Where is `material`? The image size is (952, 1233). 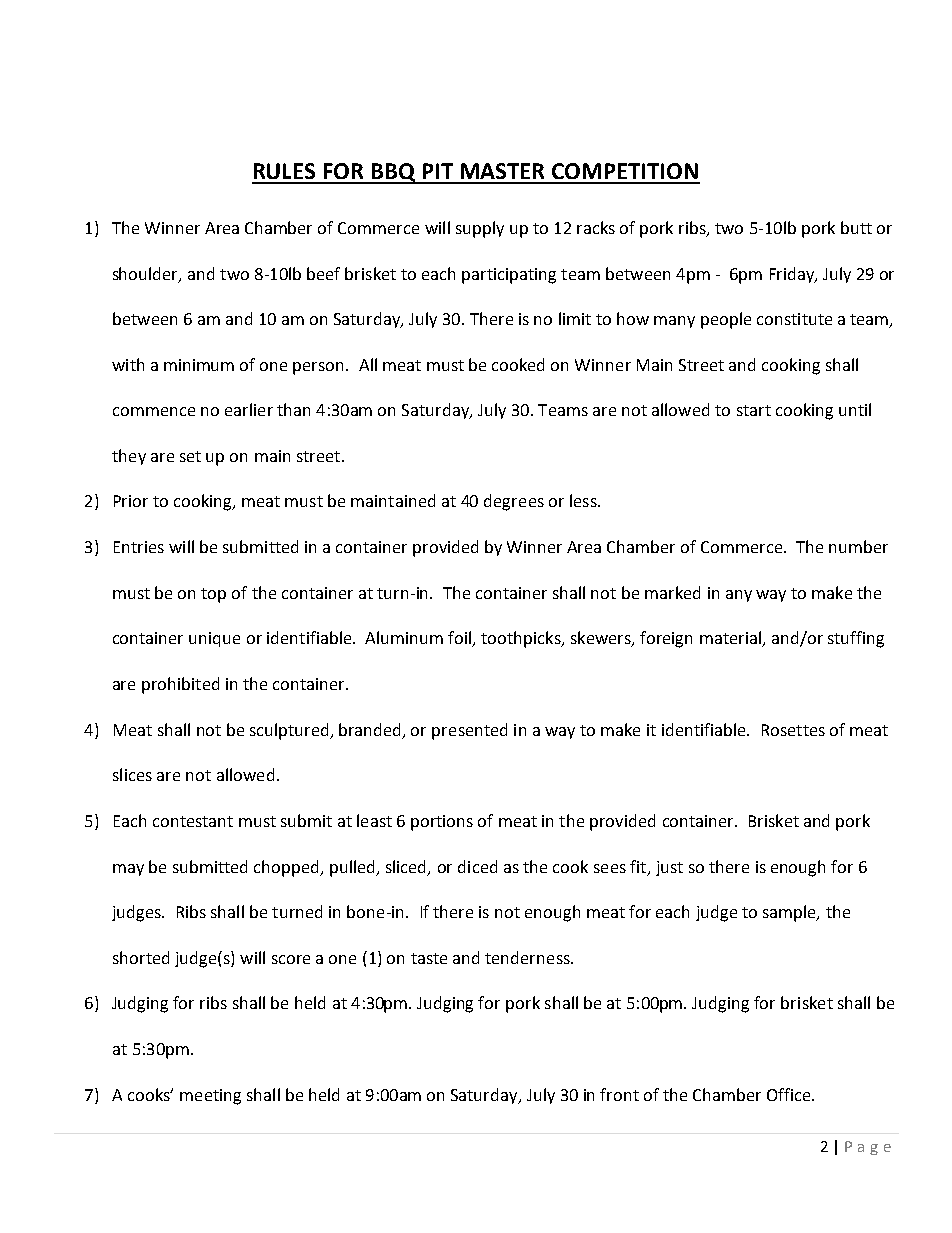 material is located at coordinates (732, 639).
